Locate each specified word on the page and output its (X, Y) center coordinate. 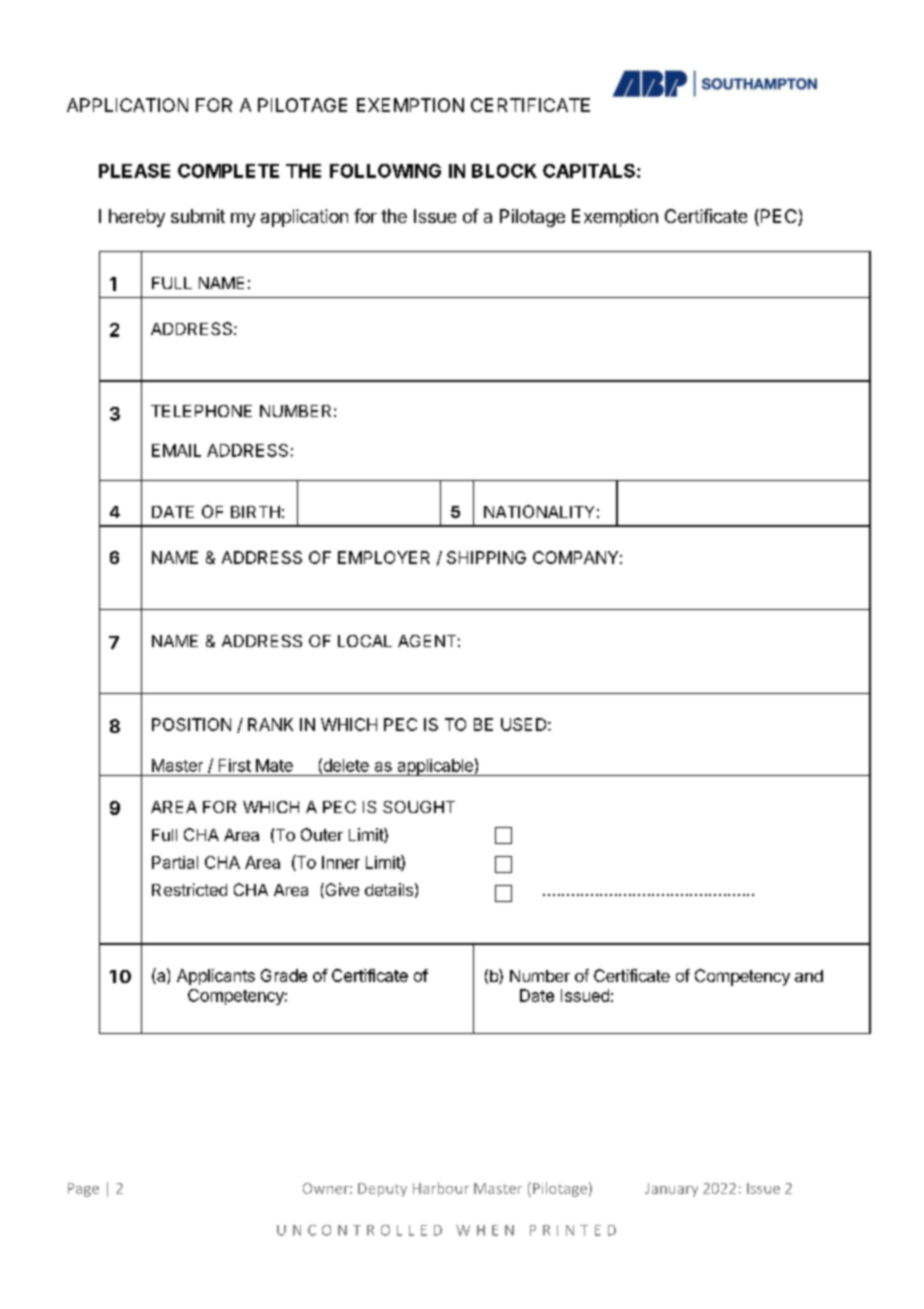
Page (83, 1190)
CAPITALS (589, 171)
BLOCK (504, 171)
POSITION (191, 724)
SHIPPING (486, 557)
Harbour (441, 1188)
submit (198, 216)
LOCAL (365, 641)
